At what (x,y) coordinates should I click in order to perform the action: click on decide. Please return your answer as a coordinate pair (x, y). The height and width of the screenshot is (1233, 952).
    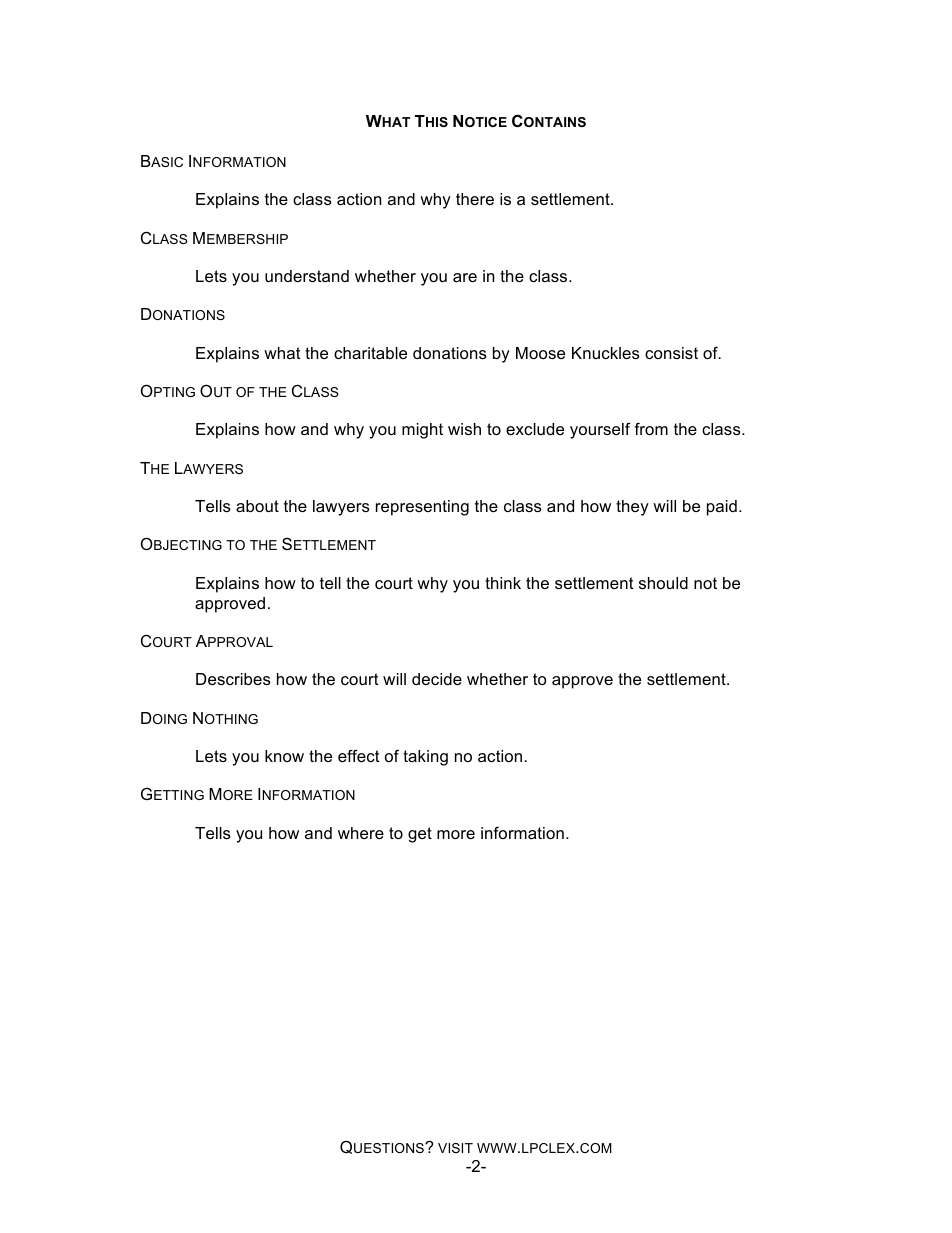
    Looking at the image, I should click on (437, 679).
